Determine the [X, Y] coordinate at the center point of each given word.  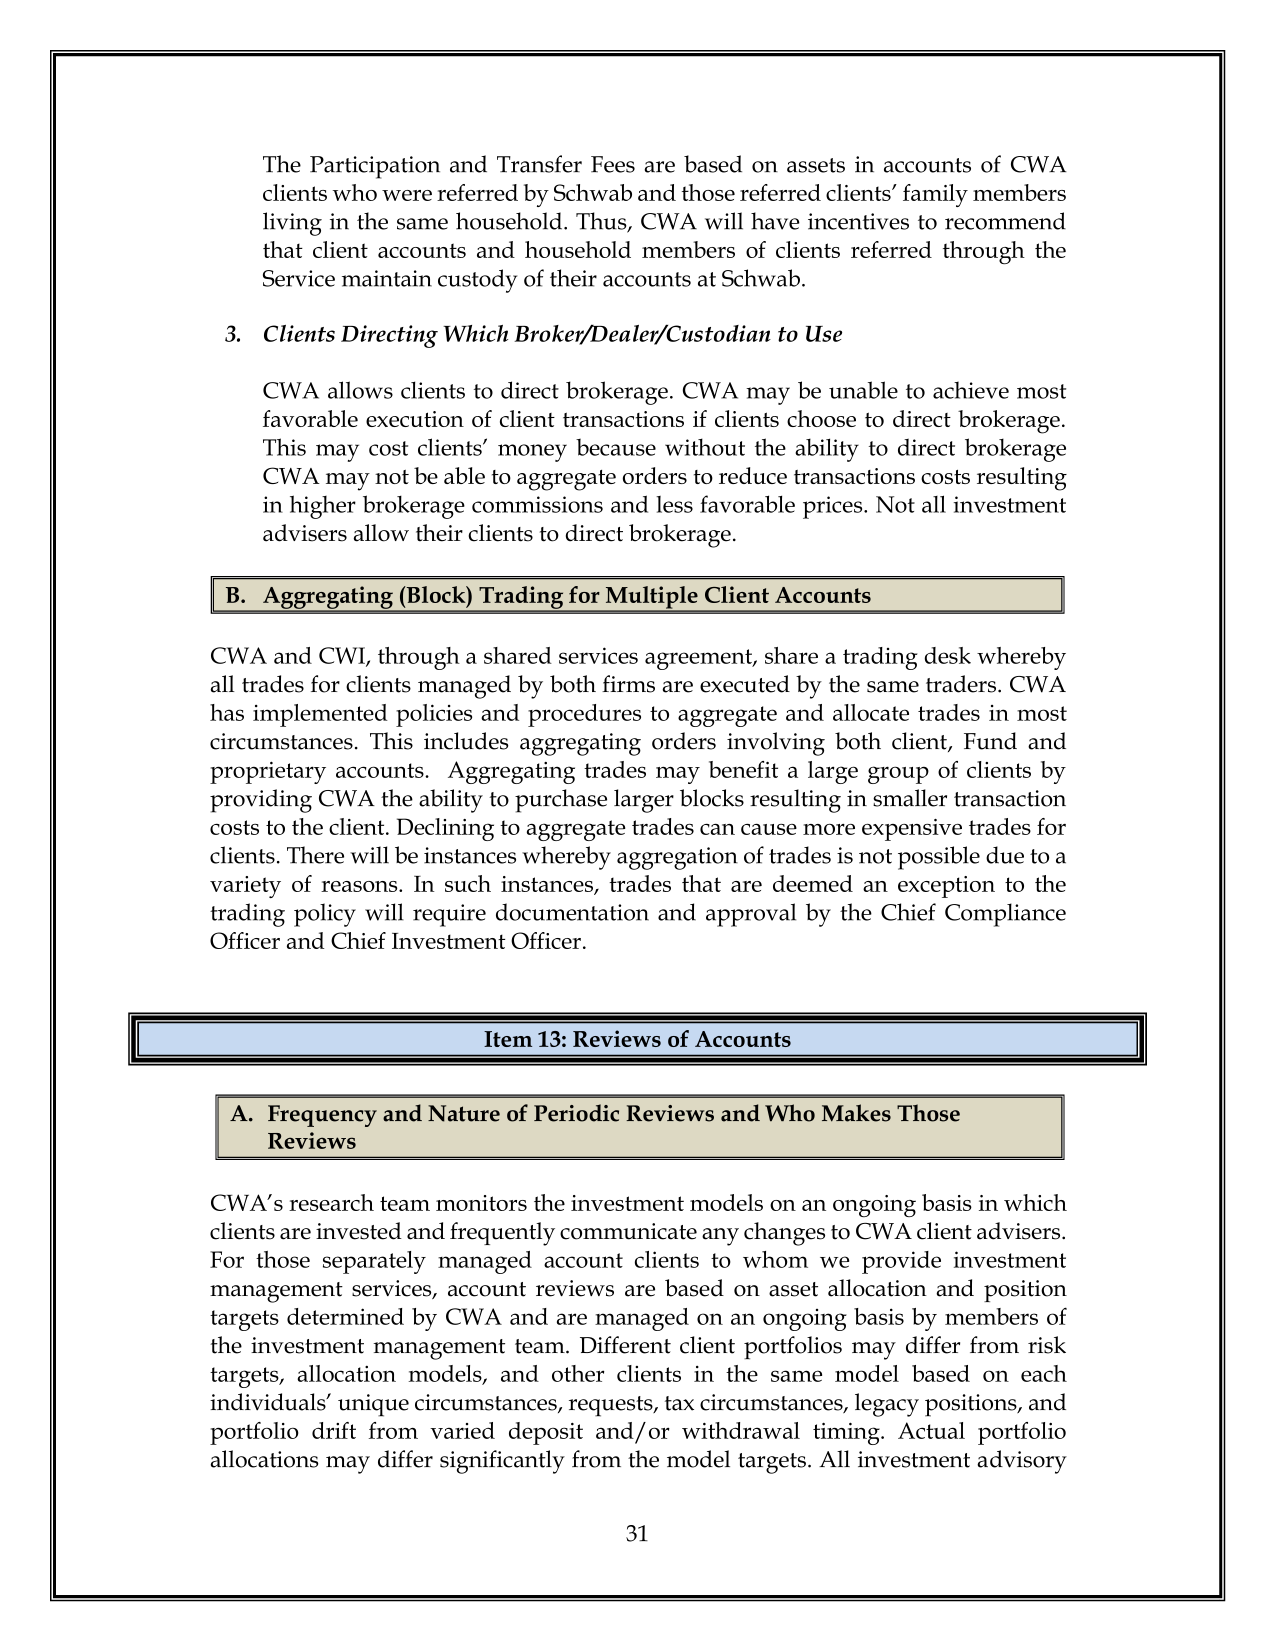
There [315, 855]
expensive [912, 830]
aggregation [677, 858]
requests [612, 1406]
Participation [375, 167]
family [935, 195]
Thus [602, 222]
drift [334, 1430]
